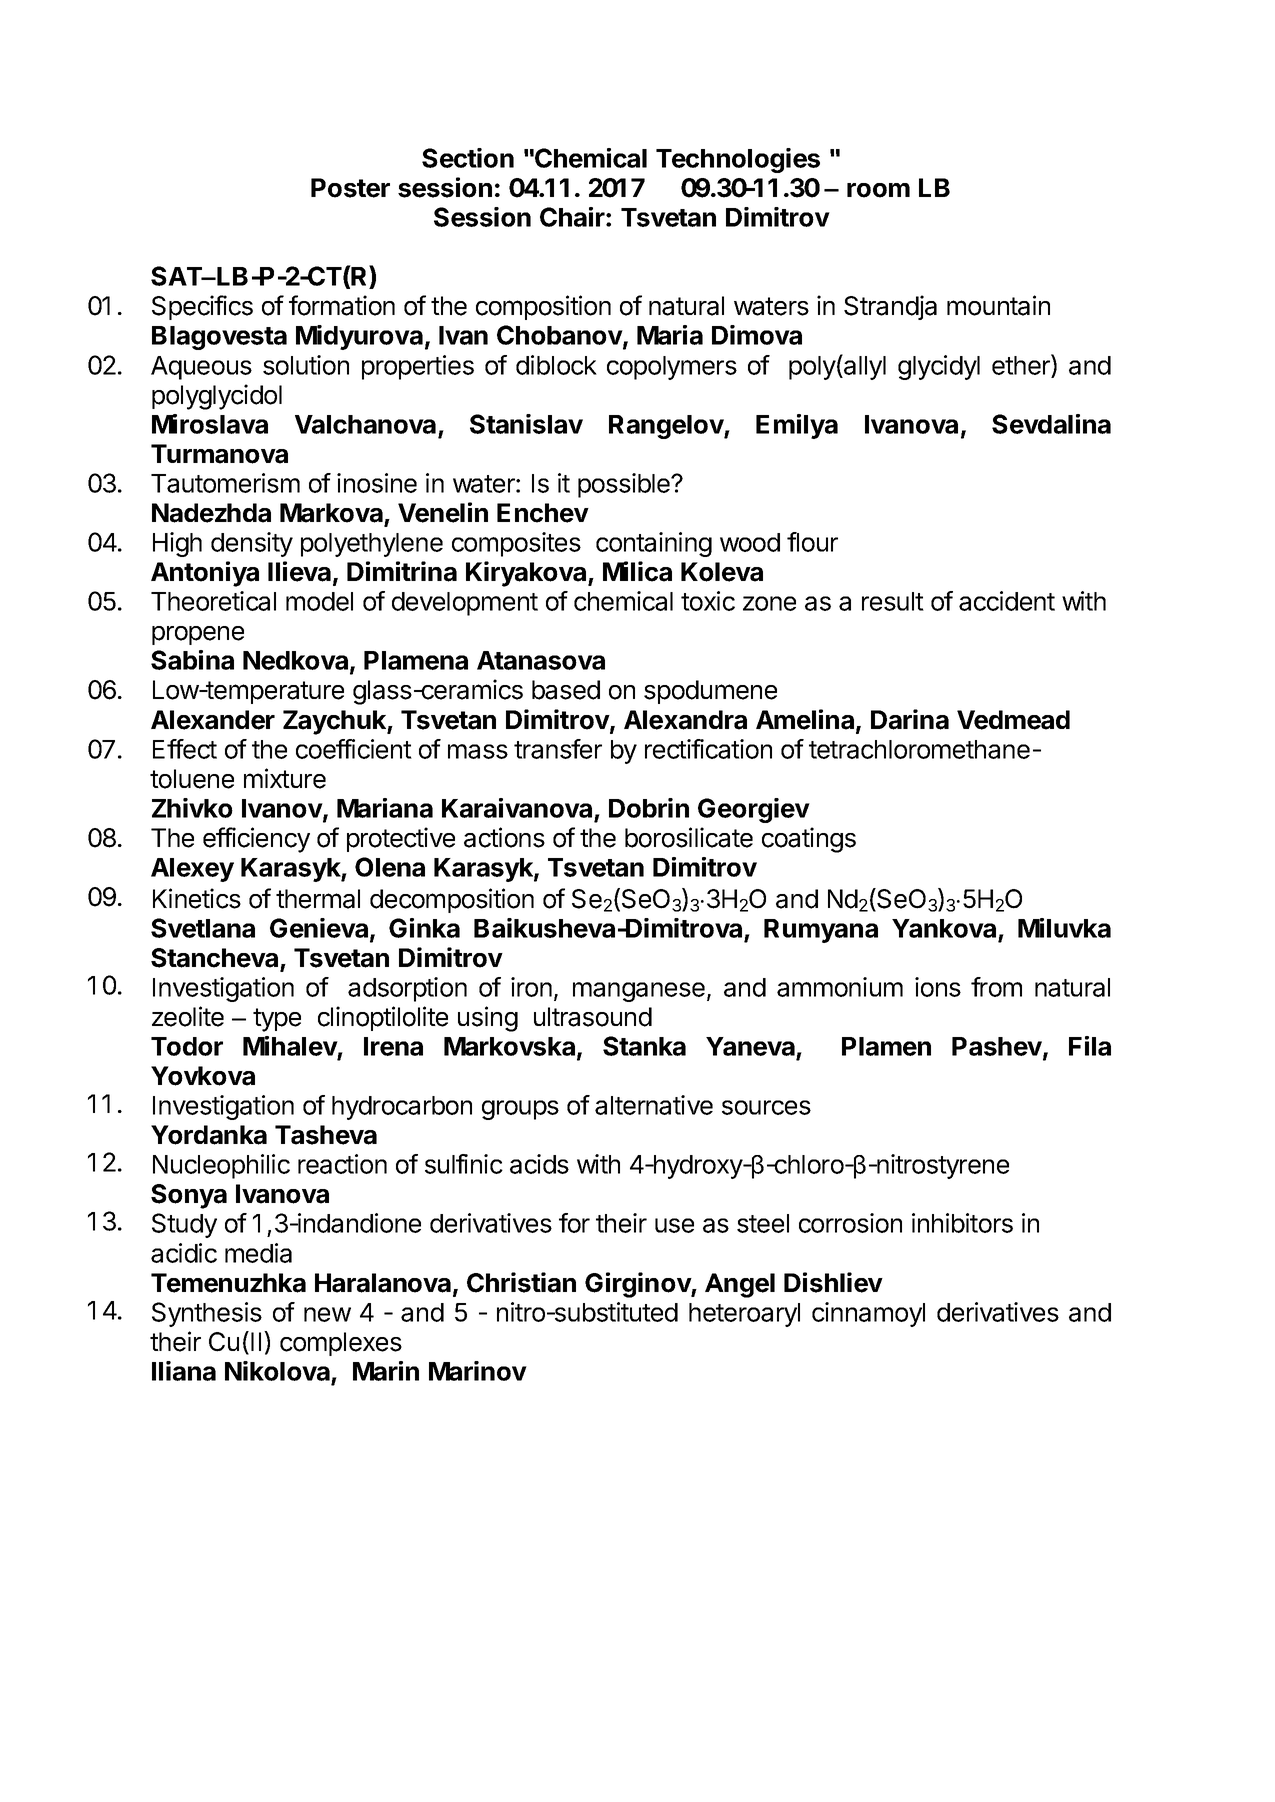 Image resolution: width=1275 pixels, height=1802 pixels. What do you see at coordinates (252, 544) in the screenshot?
I see `density` at bounding box center [252, 544].
